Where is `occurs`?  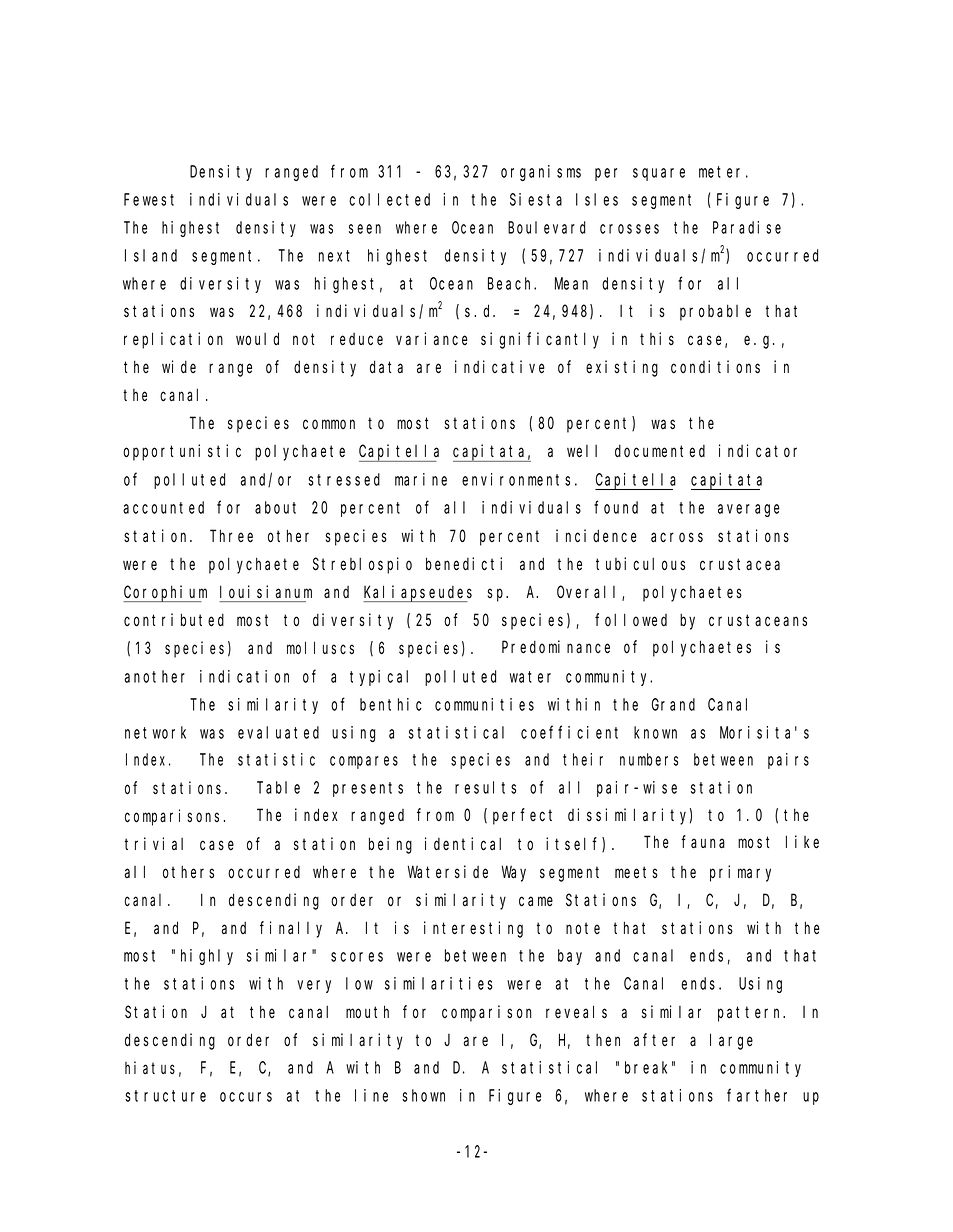 occurs is located at coordinates (246, 1097).
